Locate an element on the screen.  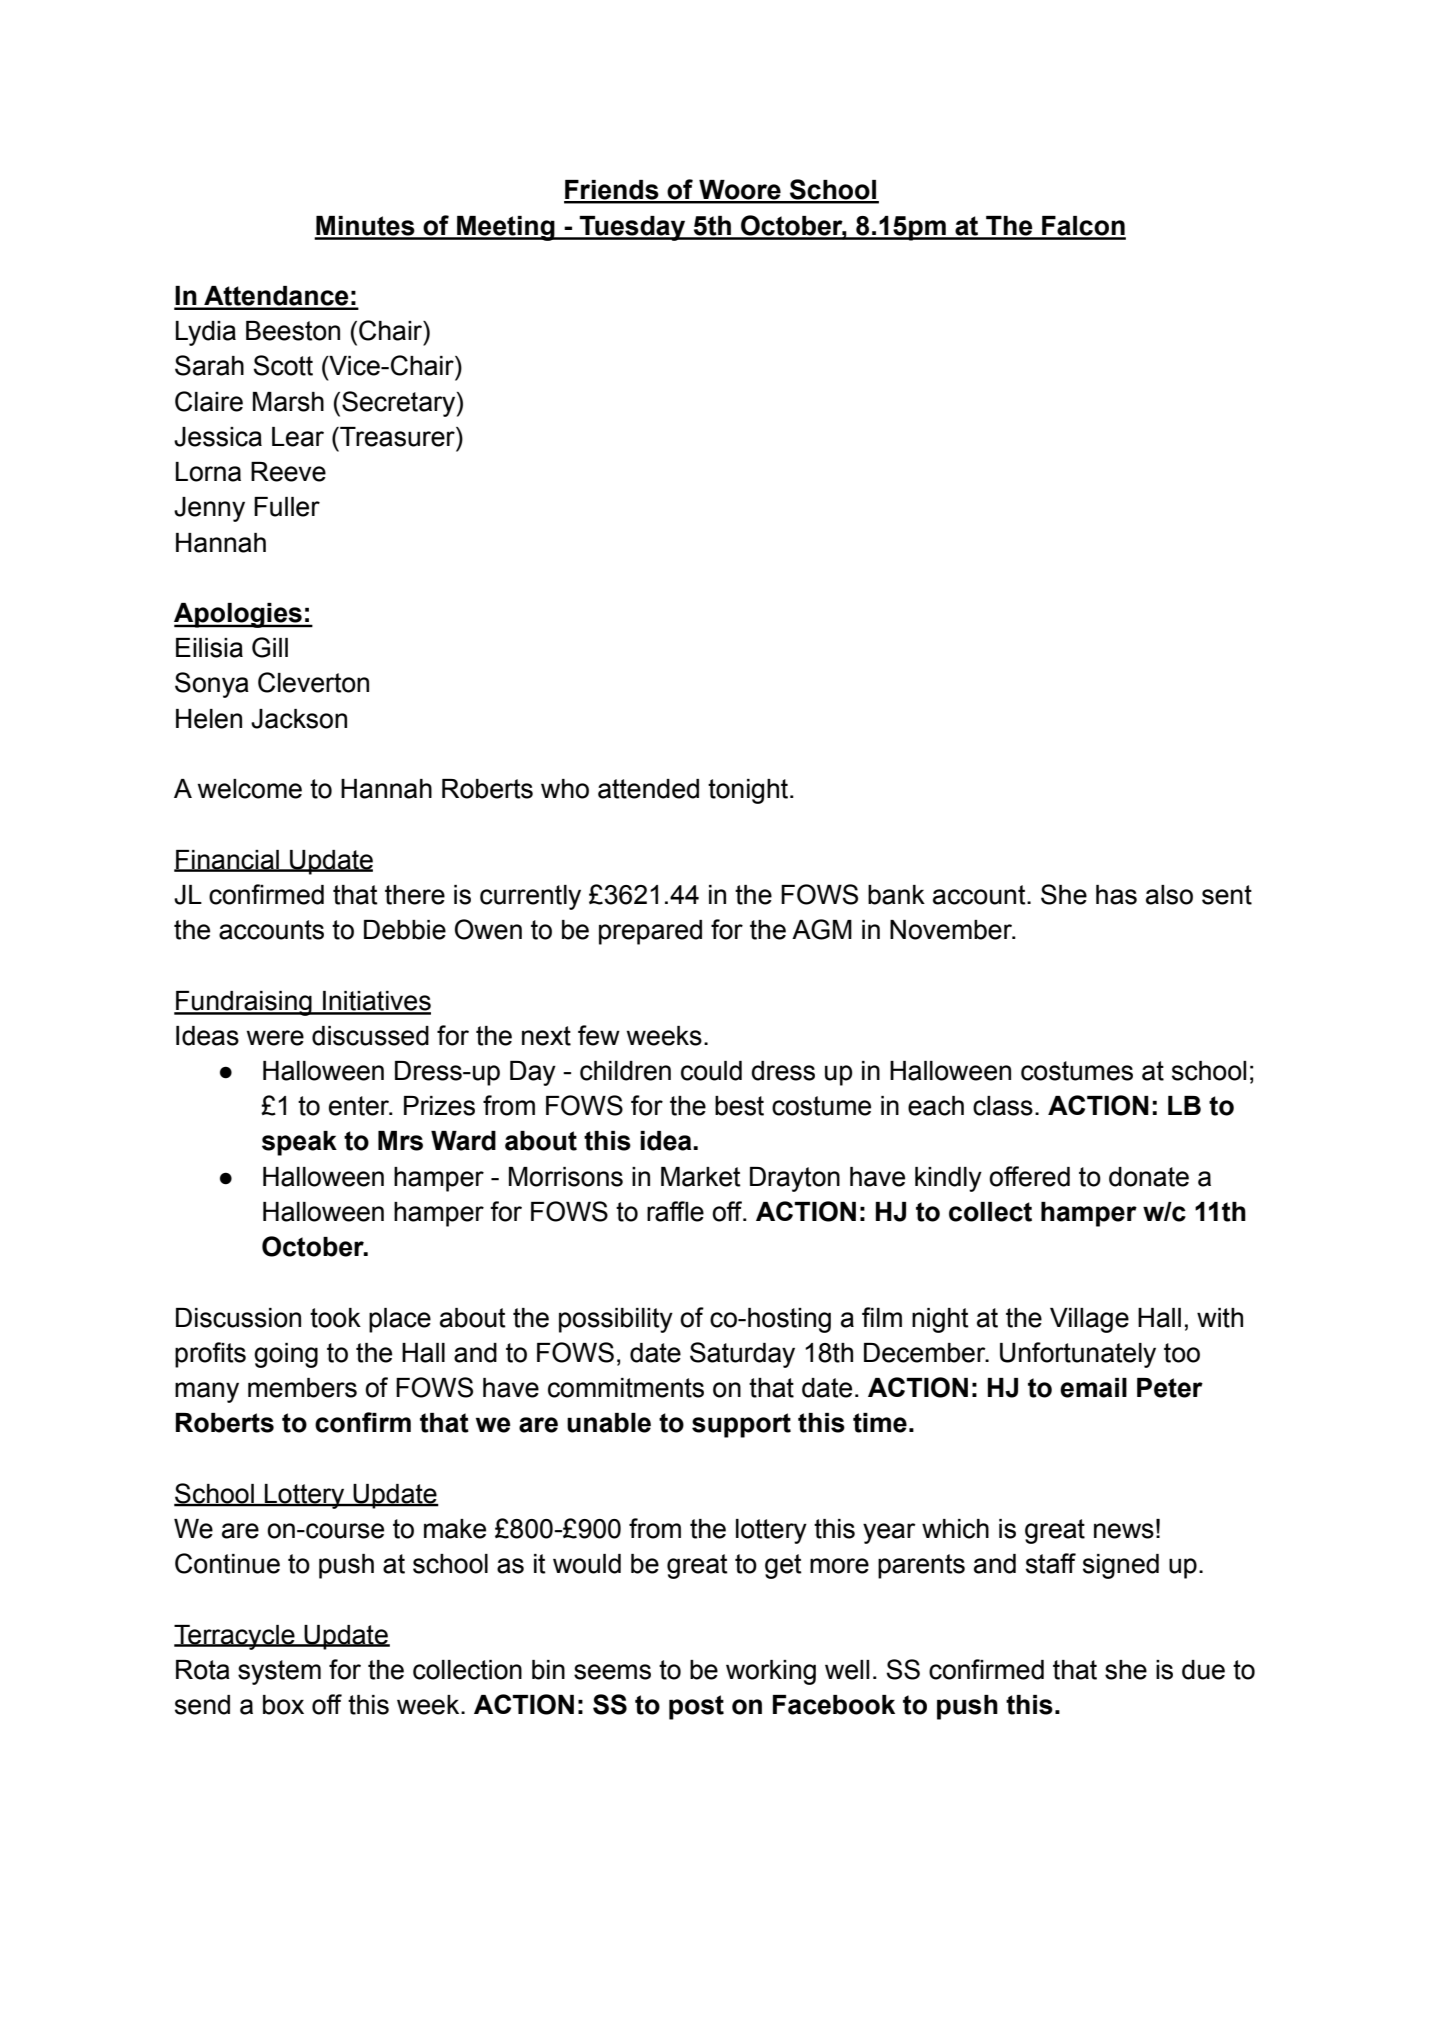
Beeston is located at coordinates (293, 331).
